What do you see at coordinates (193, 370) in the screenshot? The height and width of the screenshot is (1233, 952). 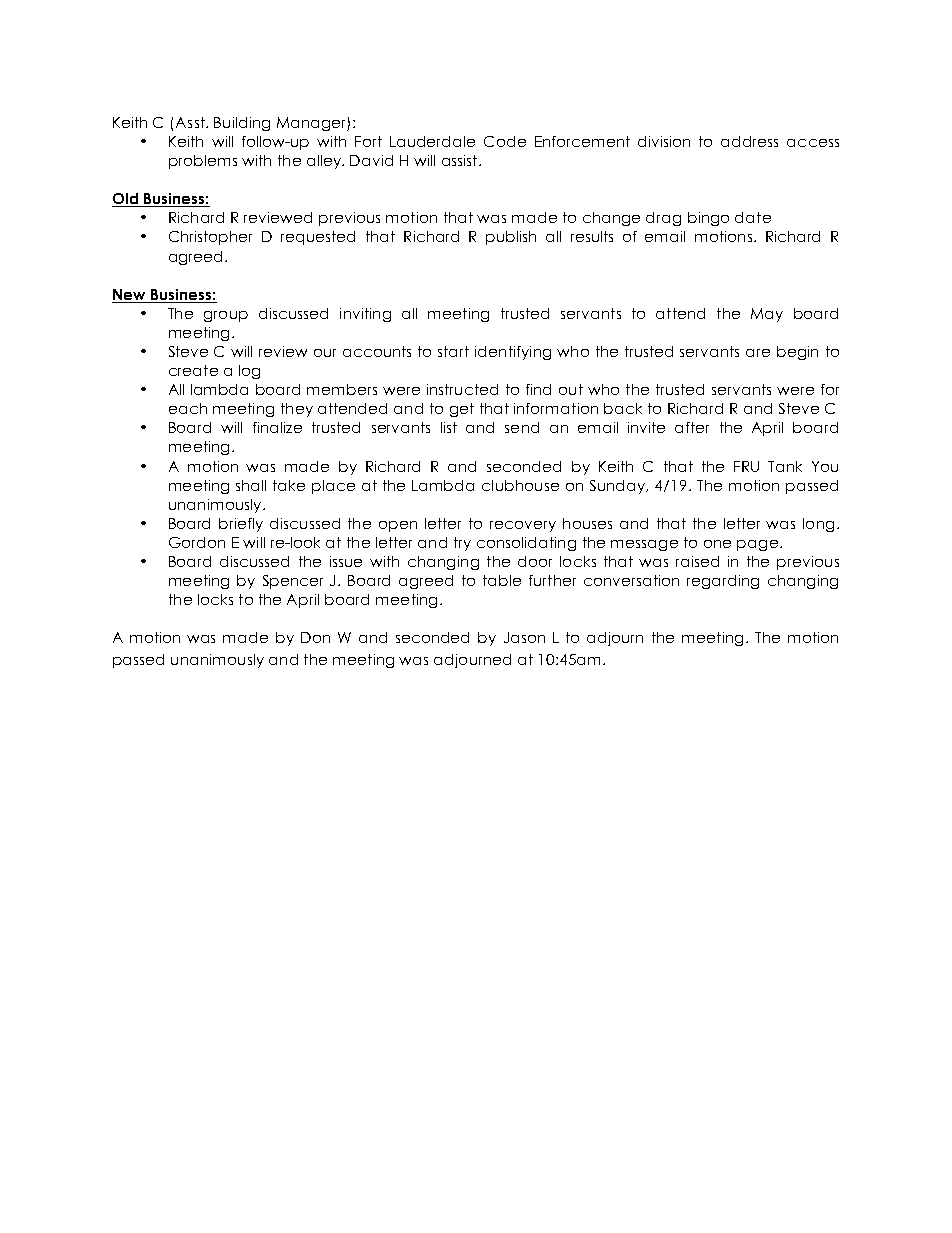 I see `create` at bounding box center [193, 370].
